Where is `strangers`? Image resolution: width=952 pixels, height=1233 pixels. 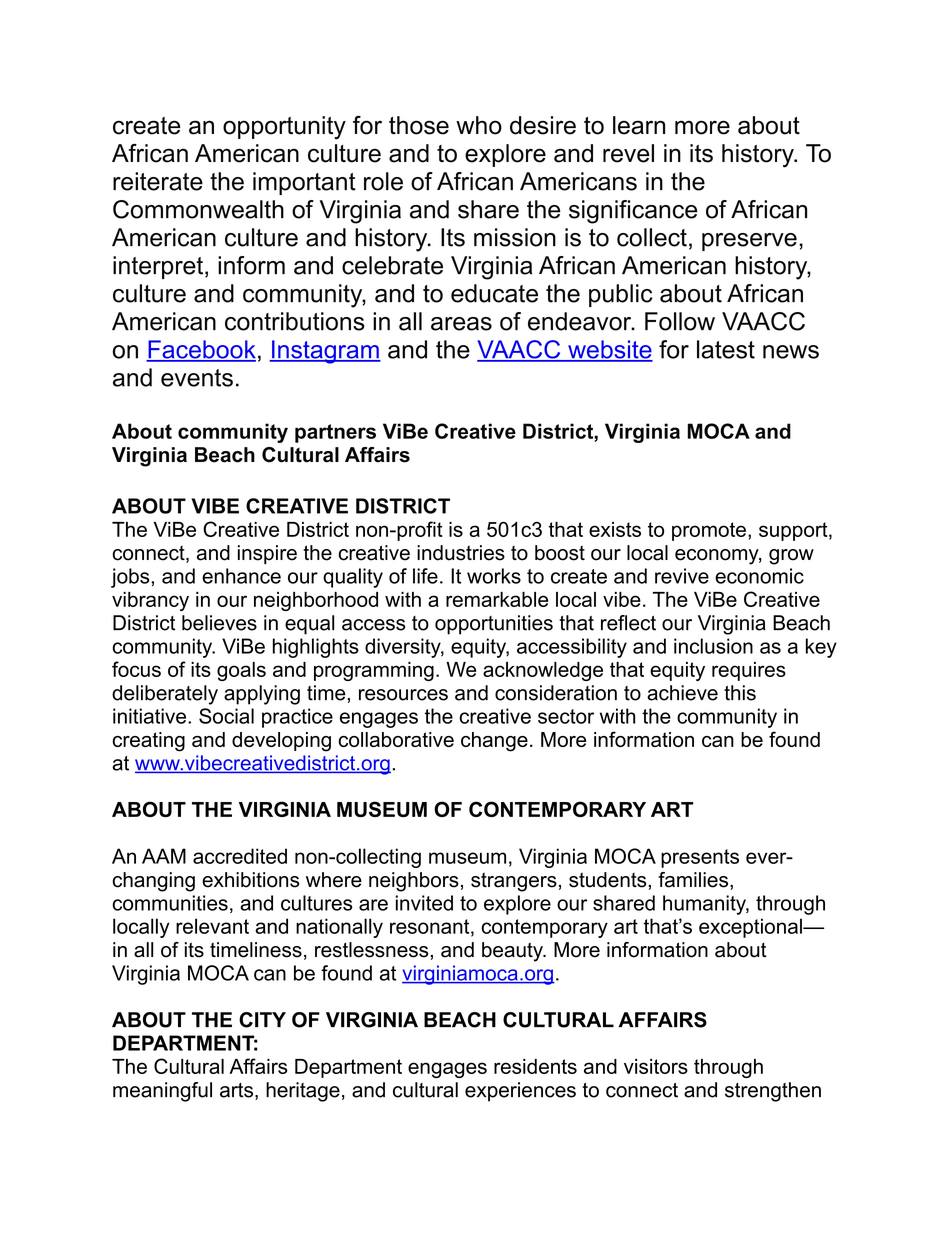 strangers is located at coordinates (514, 882).
